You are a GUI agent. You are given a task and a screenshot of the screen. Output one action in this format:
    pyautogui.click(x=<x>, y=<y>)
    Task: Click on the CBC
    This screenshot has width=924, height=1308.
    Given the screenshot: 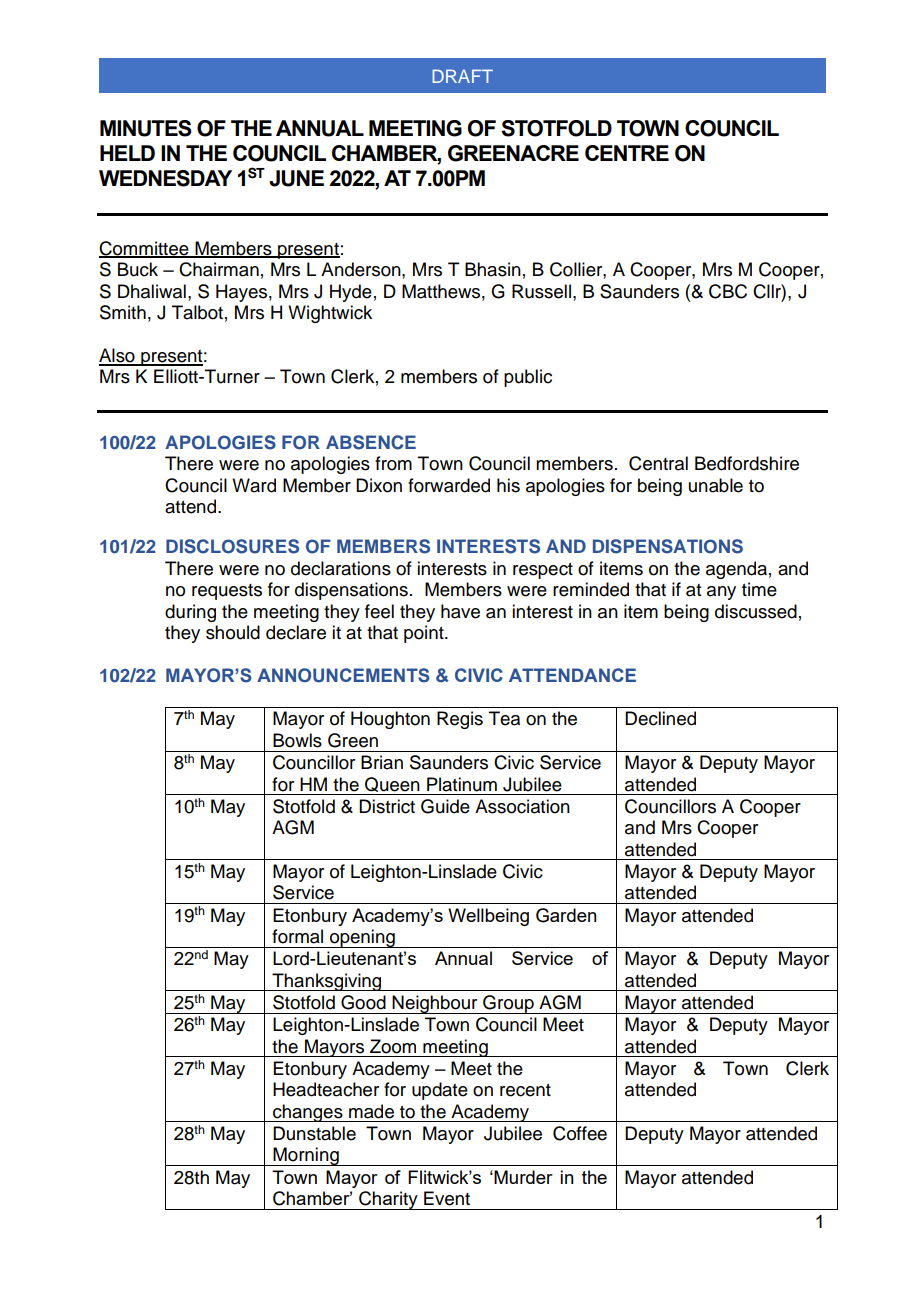 What is the action you would take?
    pyautogui.click(x=728, y=291)
